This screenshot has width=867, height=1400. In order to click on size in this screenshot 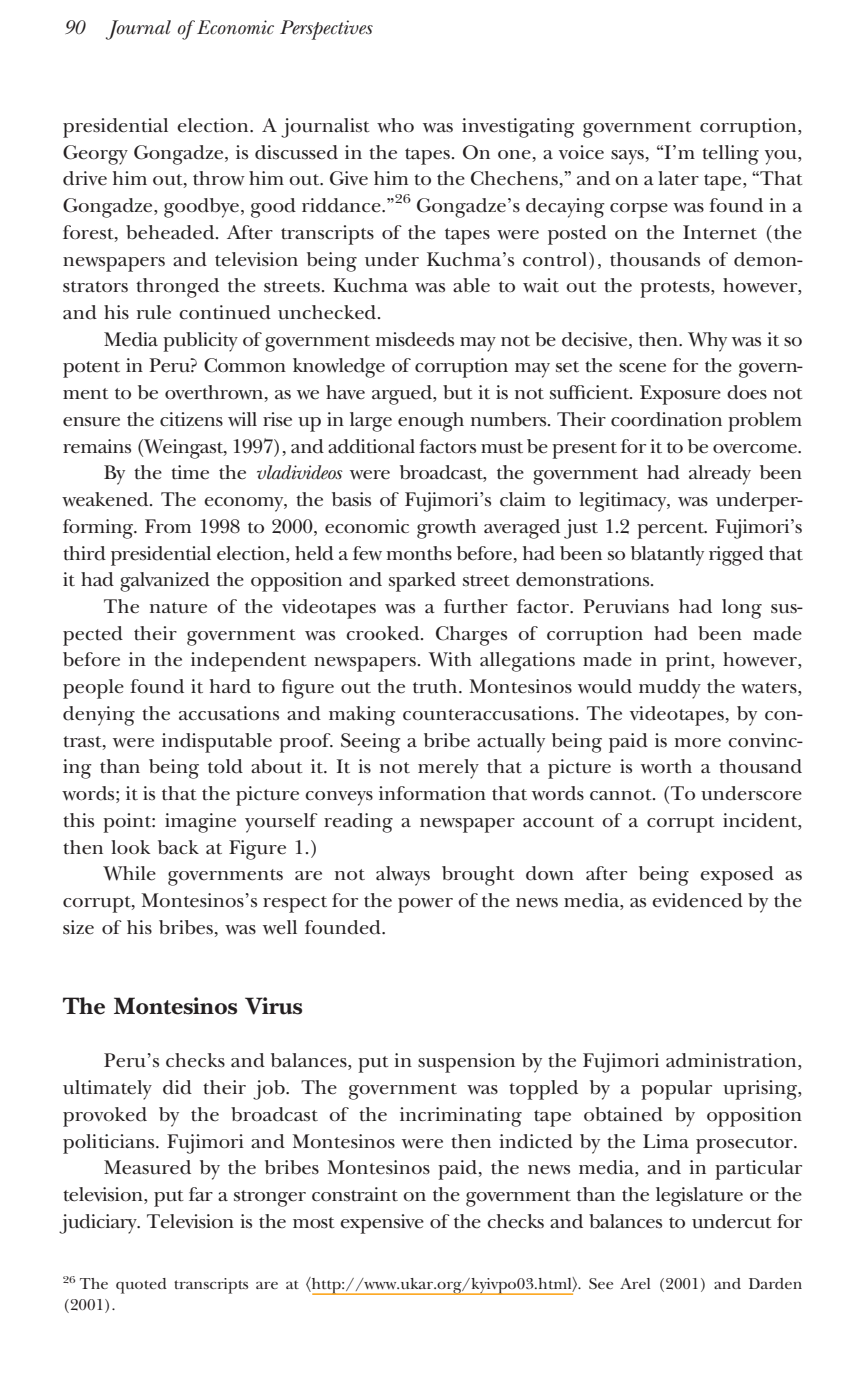, I will do `click(78, 927)`.
